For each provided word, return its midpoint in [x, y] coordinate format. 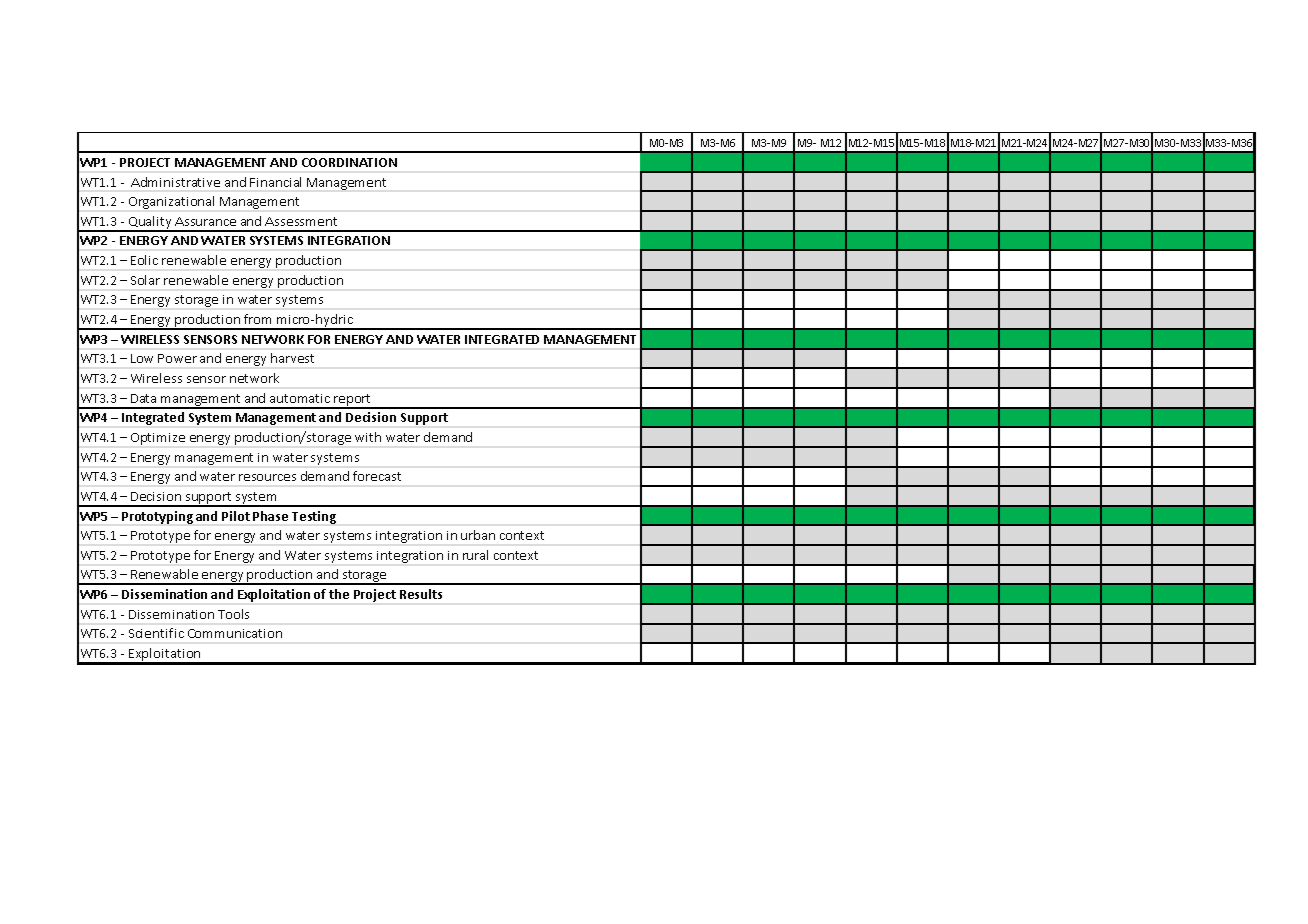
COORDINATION [349, 162]
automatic [300, 398]
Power [177, 358]
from [257, 319]
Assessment [301, 221]
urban [478, 535]
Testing [314, 517]
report [353, 401]
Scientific [156, 633]
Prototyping [157, 517]
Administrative [175, 182]
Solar [145, 280]
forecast [377, 476]
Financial [275, 182]
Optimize [158, 439]
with [368, 437]
